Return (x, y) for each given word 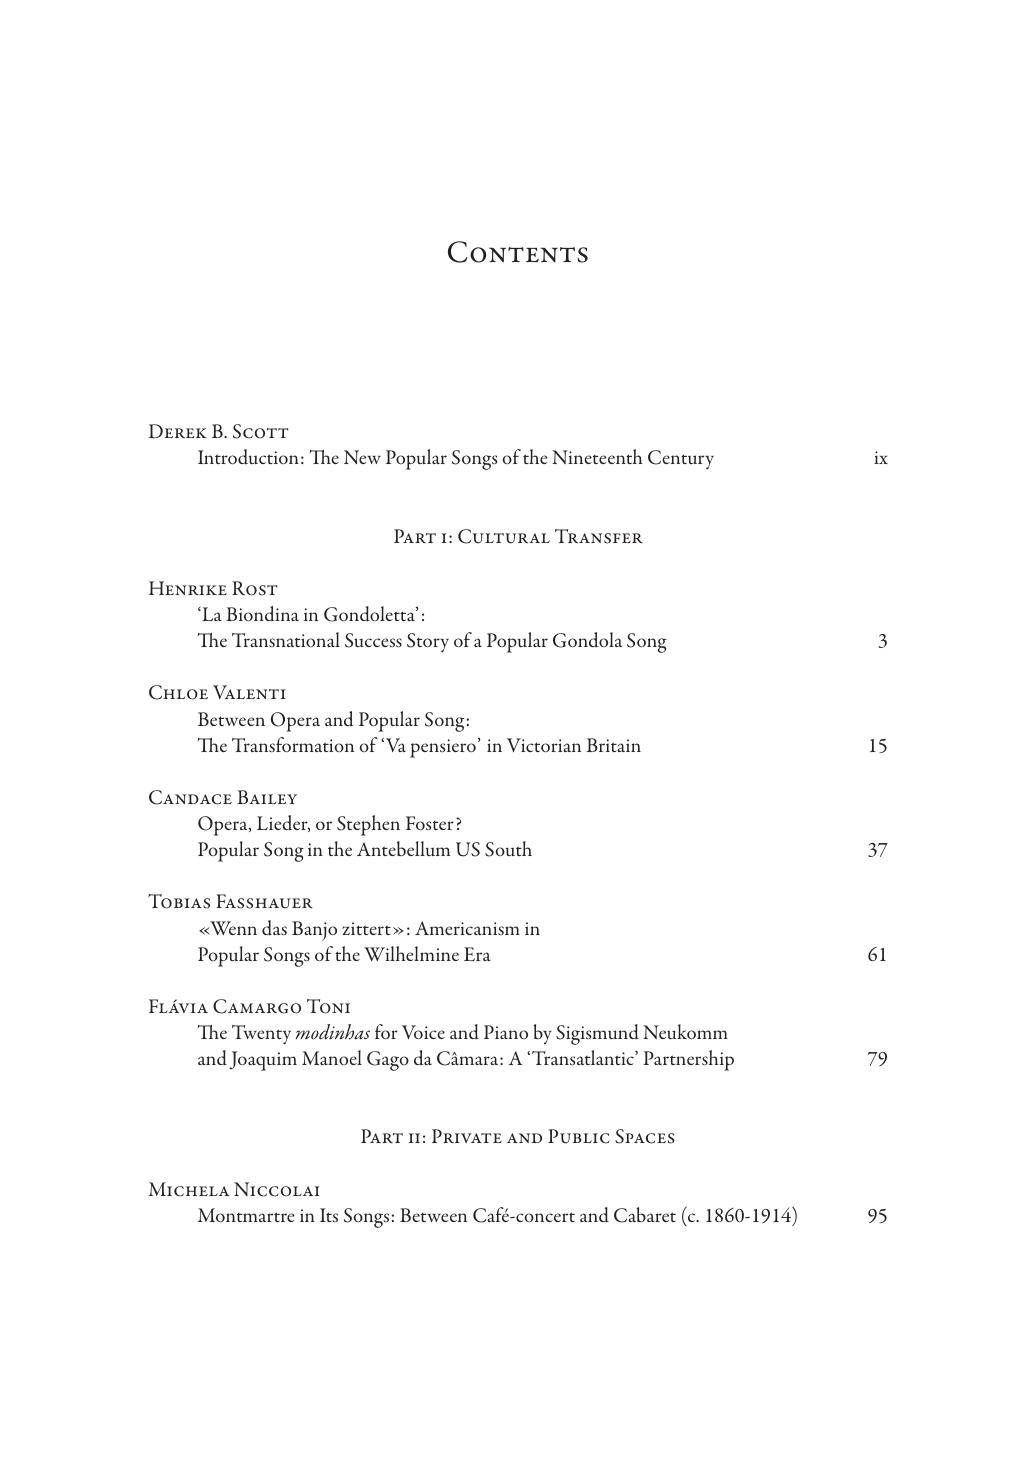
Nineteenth (597, 456)
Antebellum (403, 848)
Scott (260, 431)
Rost (254, 588)
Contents (518, 252)
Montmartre (246, 1215)
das (274, 928)
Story (428, 643)
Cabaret (645, 1215)
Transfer (599, 536)
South (508, 849)
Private (467, 1136)
